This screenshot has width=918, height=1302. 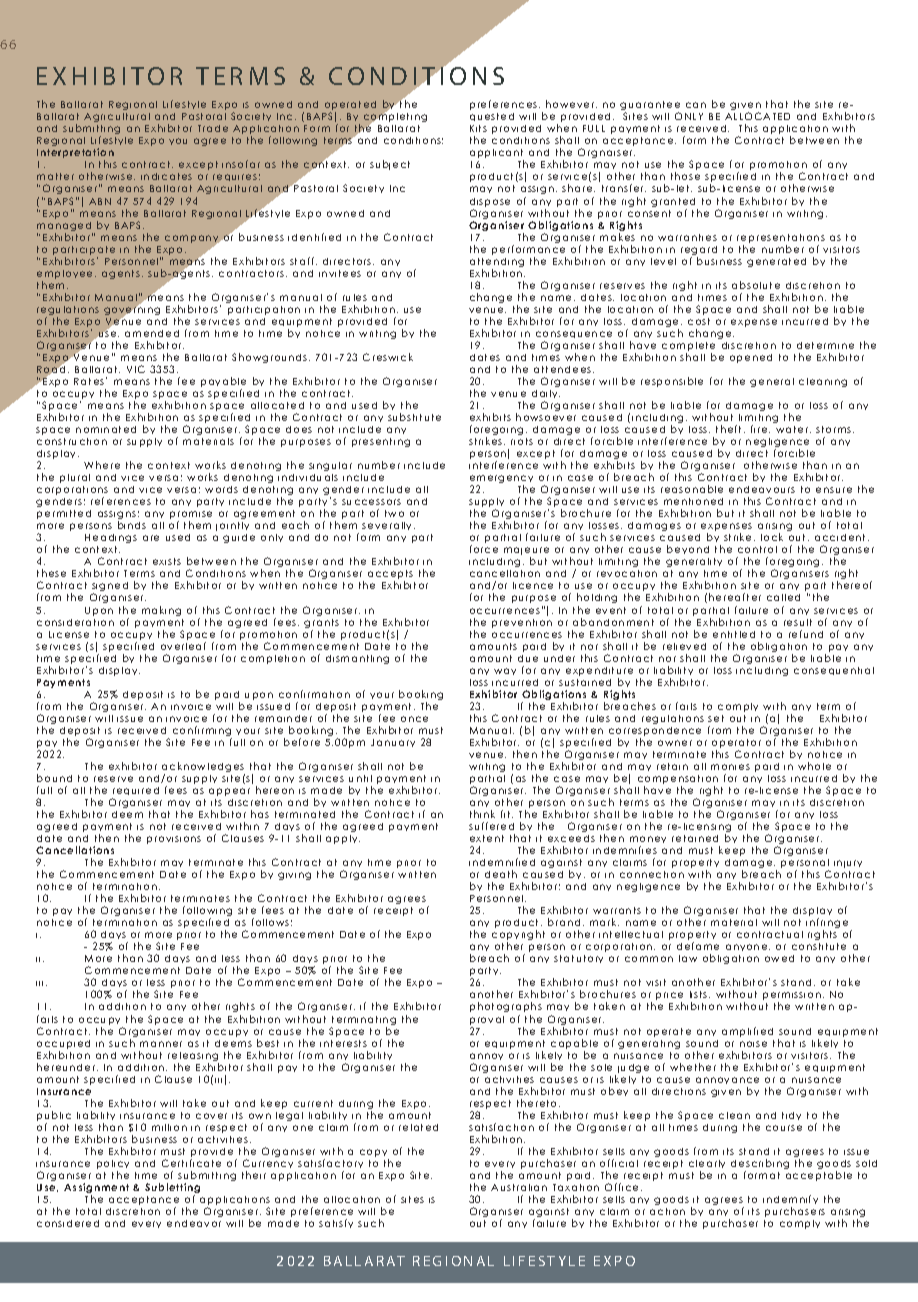 I want to click on force, so click(x=484, y=549).
